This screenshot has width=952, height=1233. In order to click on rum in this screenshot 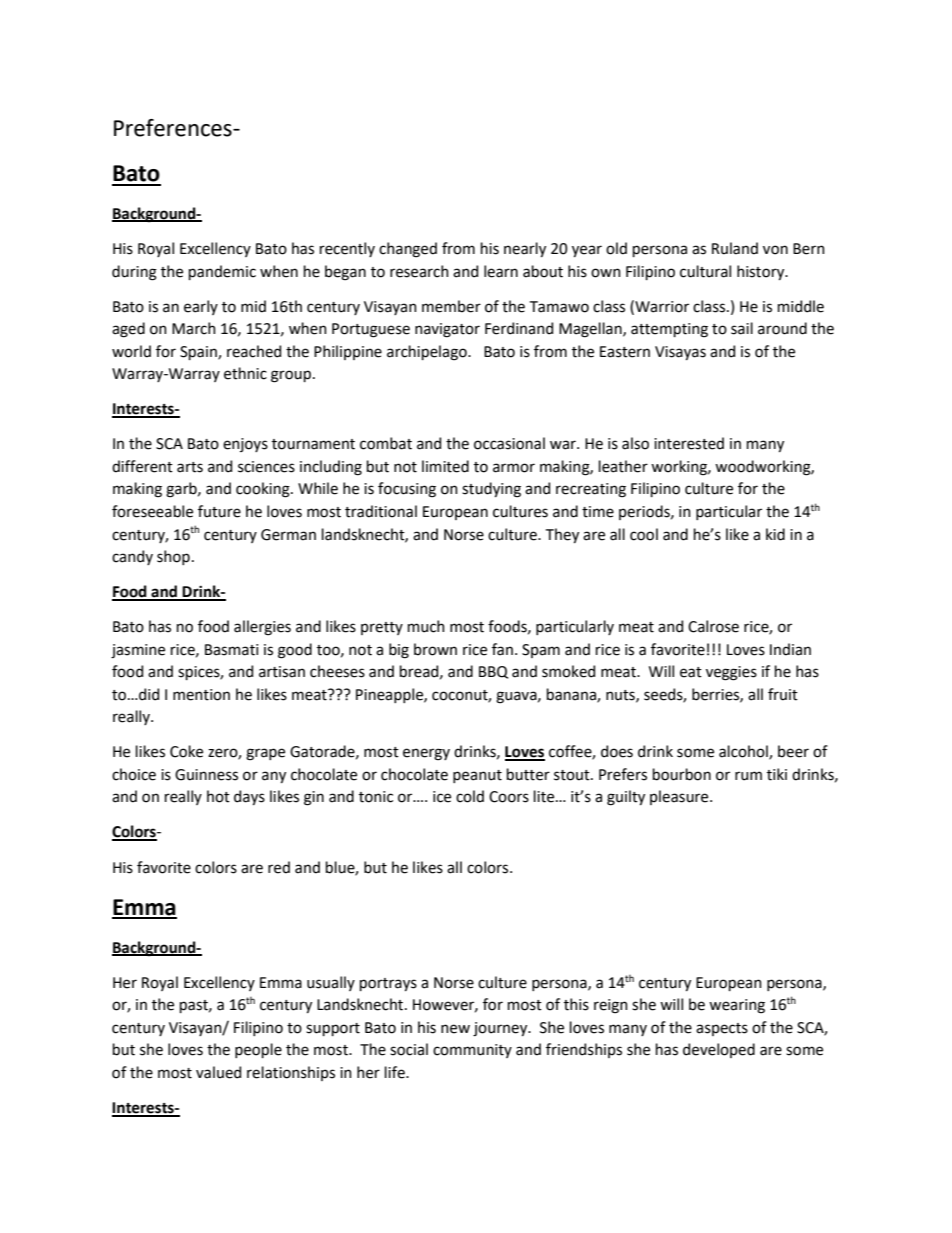, I will do `click(748, 776)`.
